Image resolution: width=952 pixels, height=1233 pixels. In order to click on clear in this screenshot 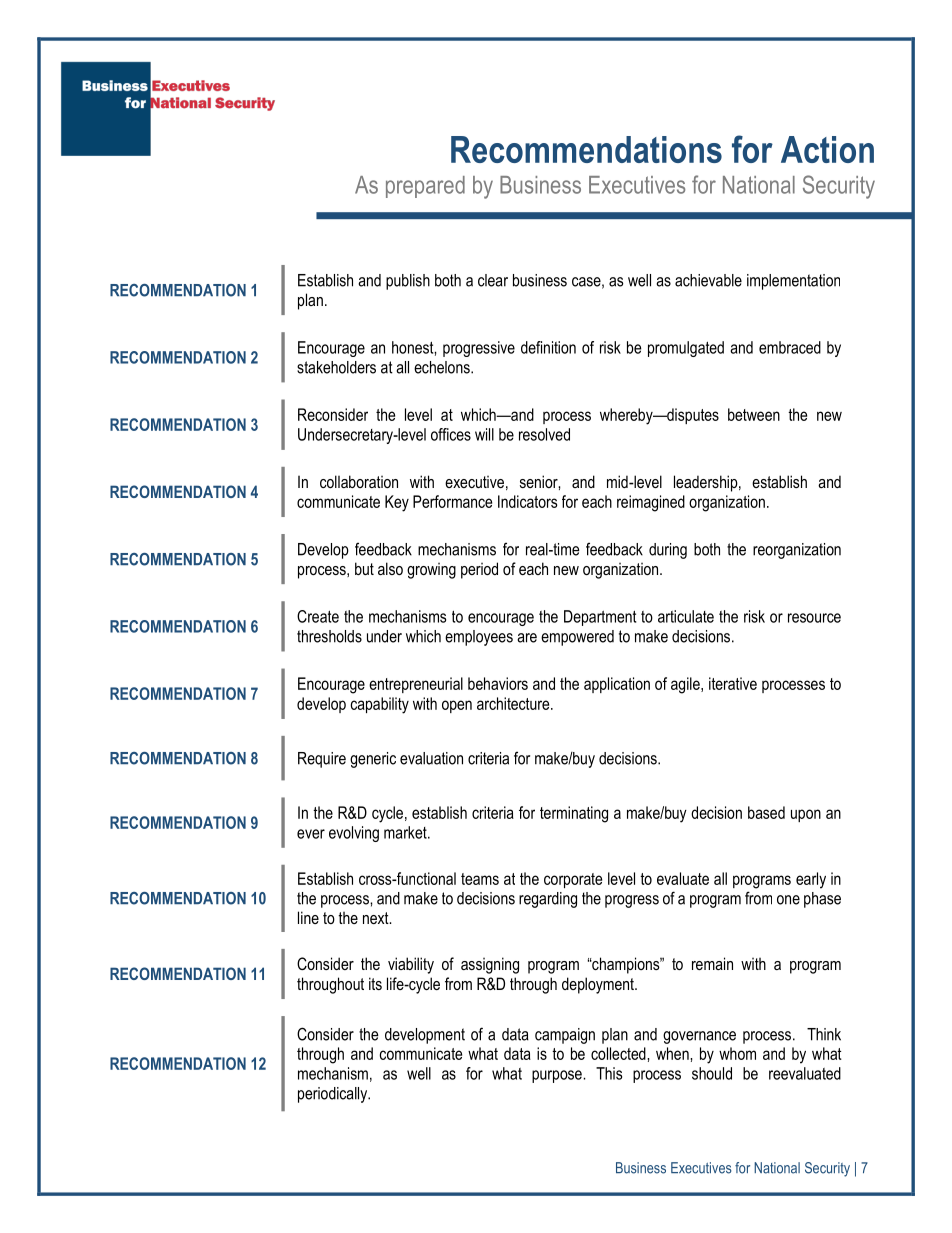, I will do `click(493, 280)`.
